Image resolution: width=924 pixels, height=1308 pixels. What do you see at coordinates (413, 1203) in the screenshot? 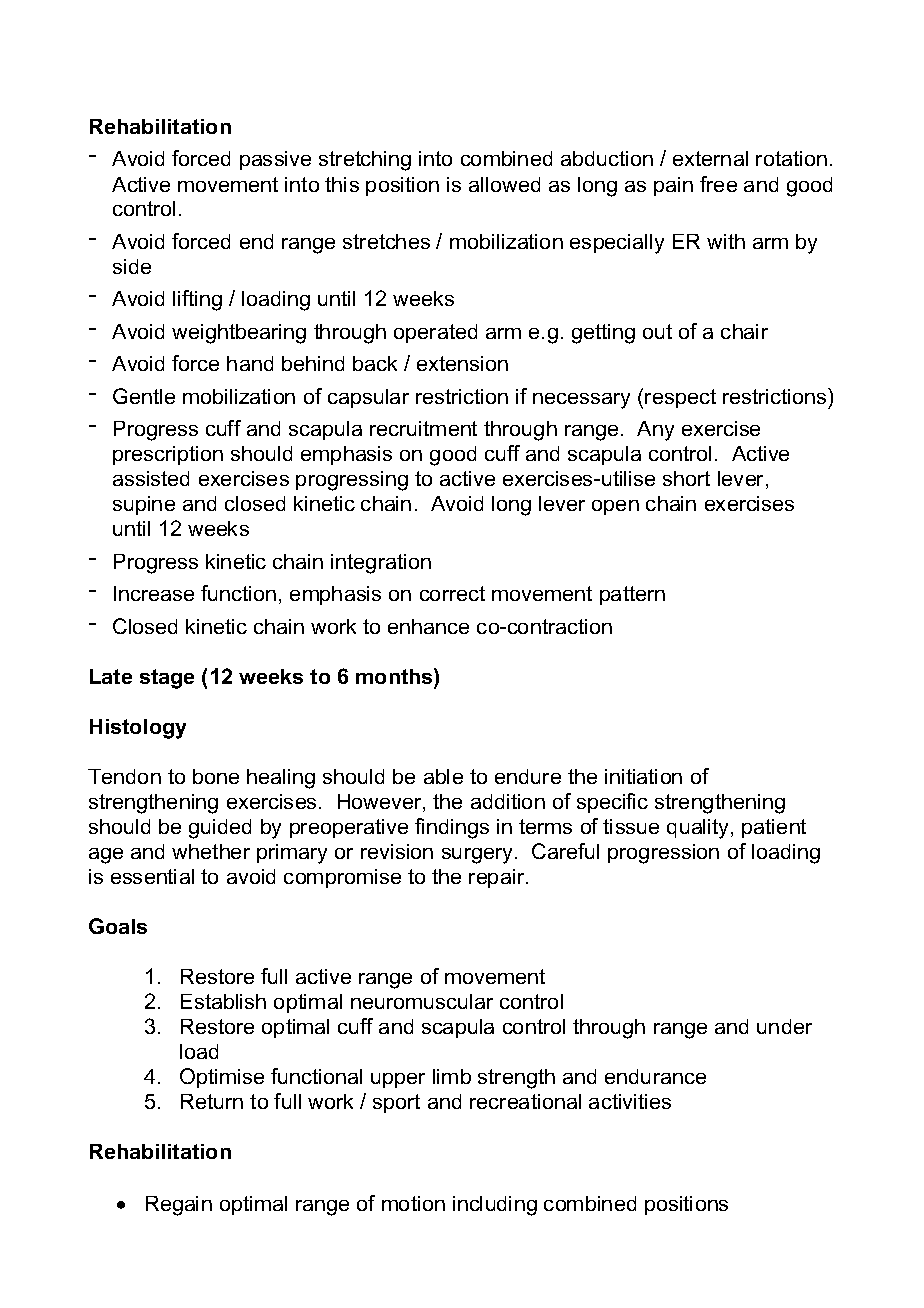
I see `motion` at bounding box center [413, 1203].
